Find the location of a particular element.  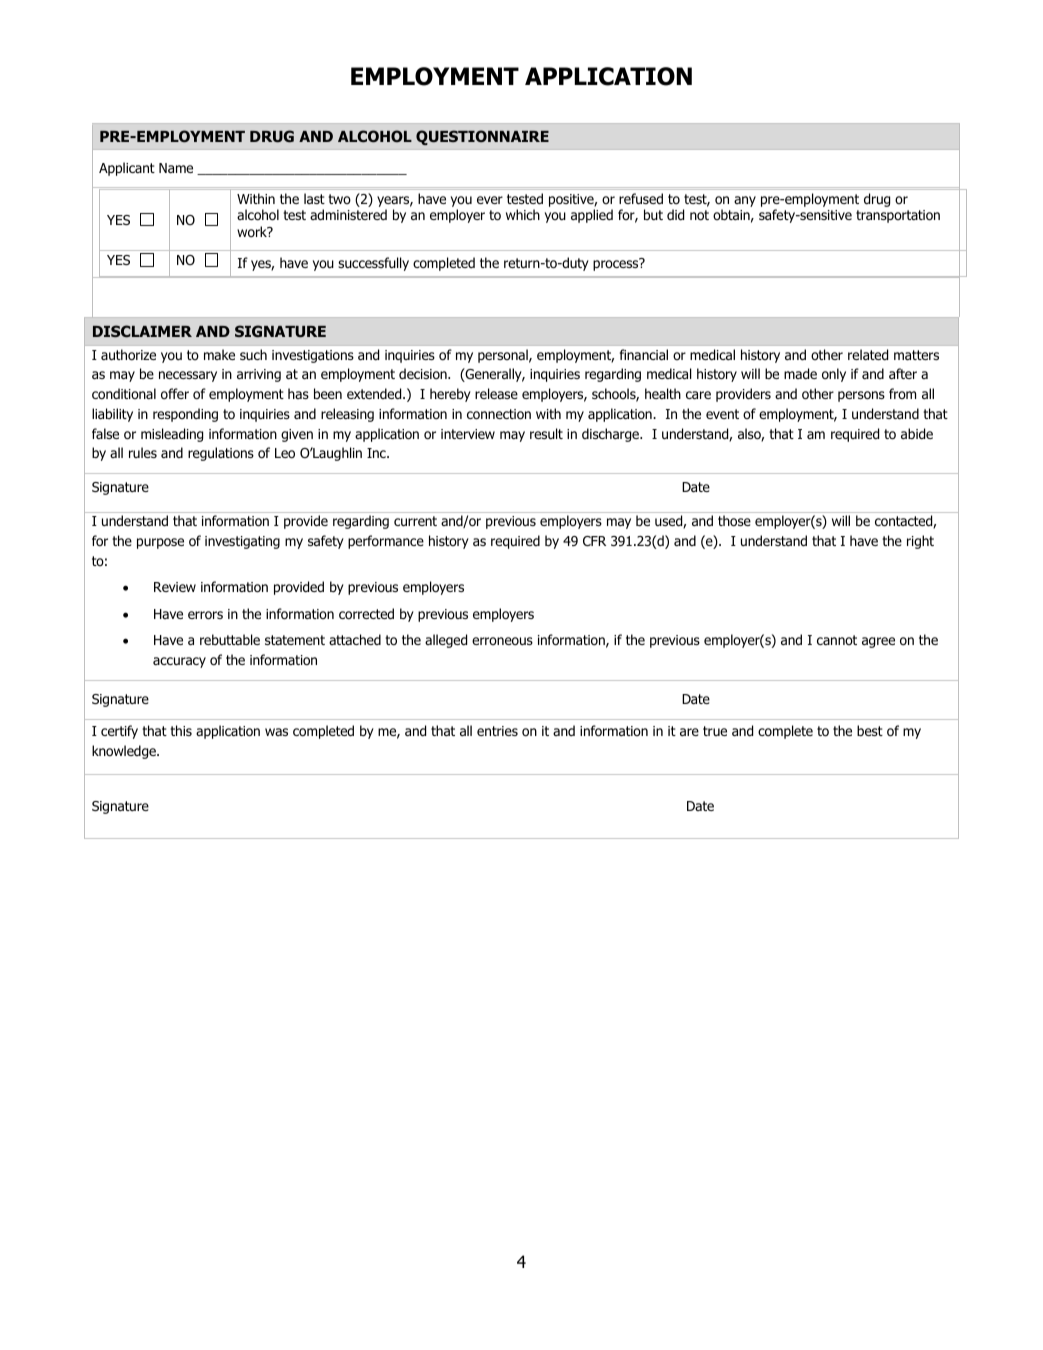

any is located at coordinates (745, 201).
